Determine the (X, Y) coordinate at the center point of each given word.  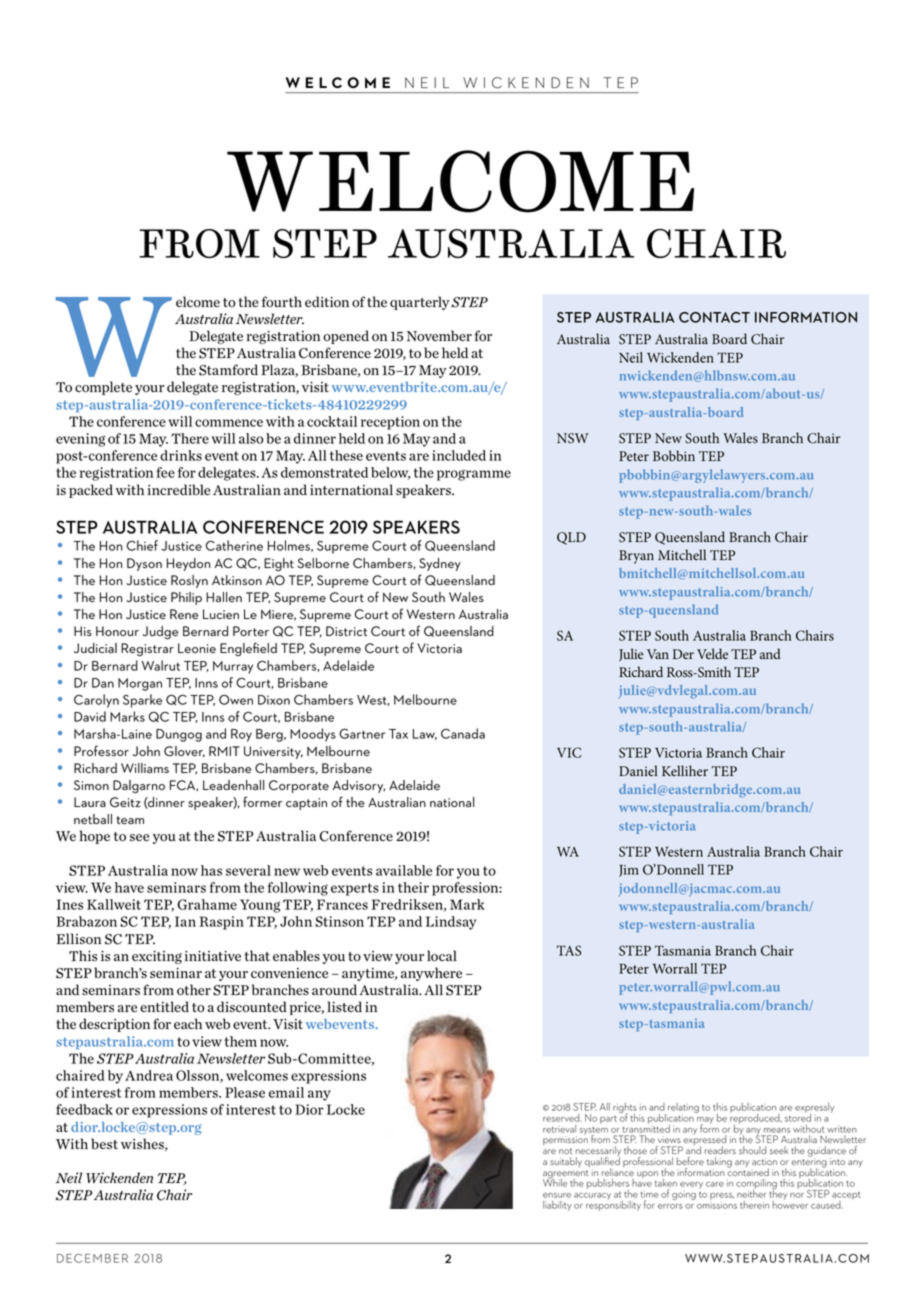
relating (683, 1109)
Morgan (140, 684)
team (130, 820)
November (439, 336)
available (404, 870)
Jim (629, 871)
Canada (463, 733)
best (104, 1144)
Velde (712, 653)
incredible (179, 490)
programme (474, 475)
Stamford (228, 370)
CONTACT (714, 317)
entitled (164, 1006)
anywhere (431, 974)
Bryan (636, 557)
